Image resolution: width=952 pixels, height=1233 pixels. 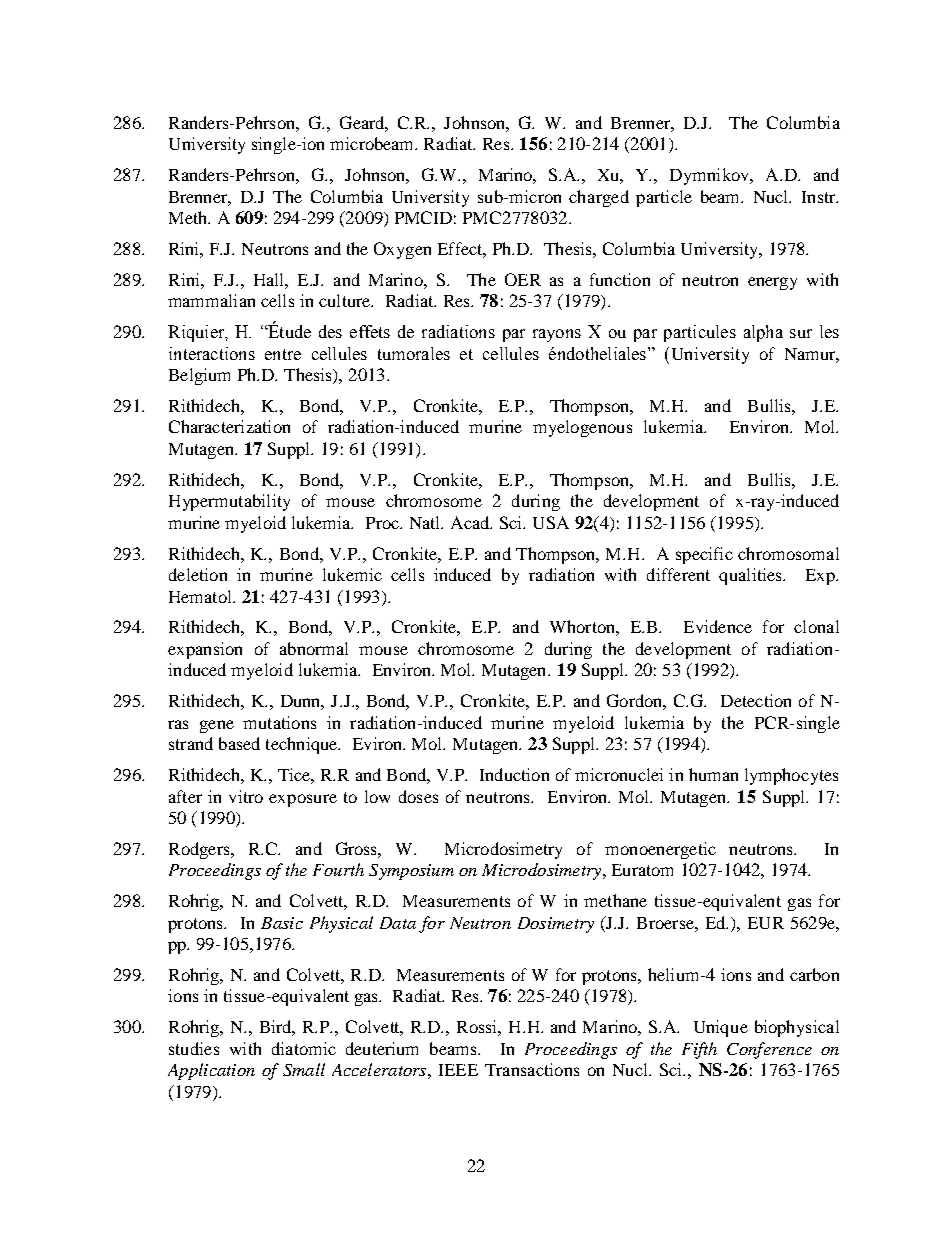 I want to click on diatomic, so click(x=304, y=1048).
